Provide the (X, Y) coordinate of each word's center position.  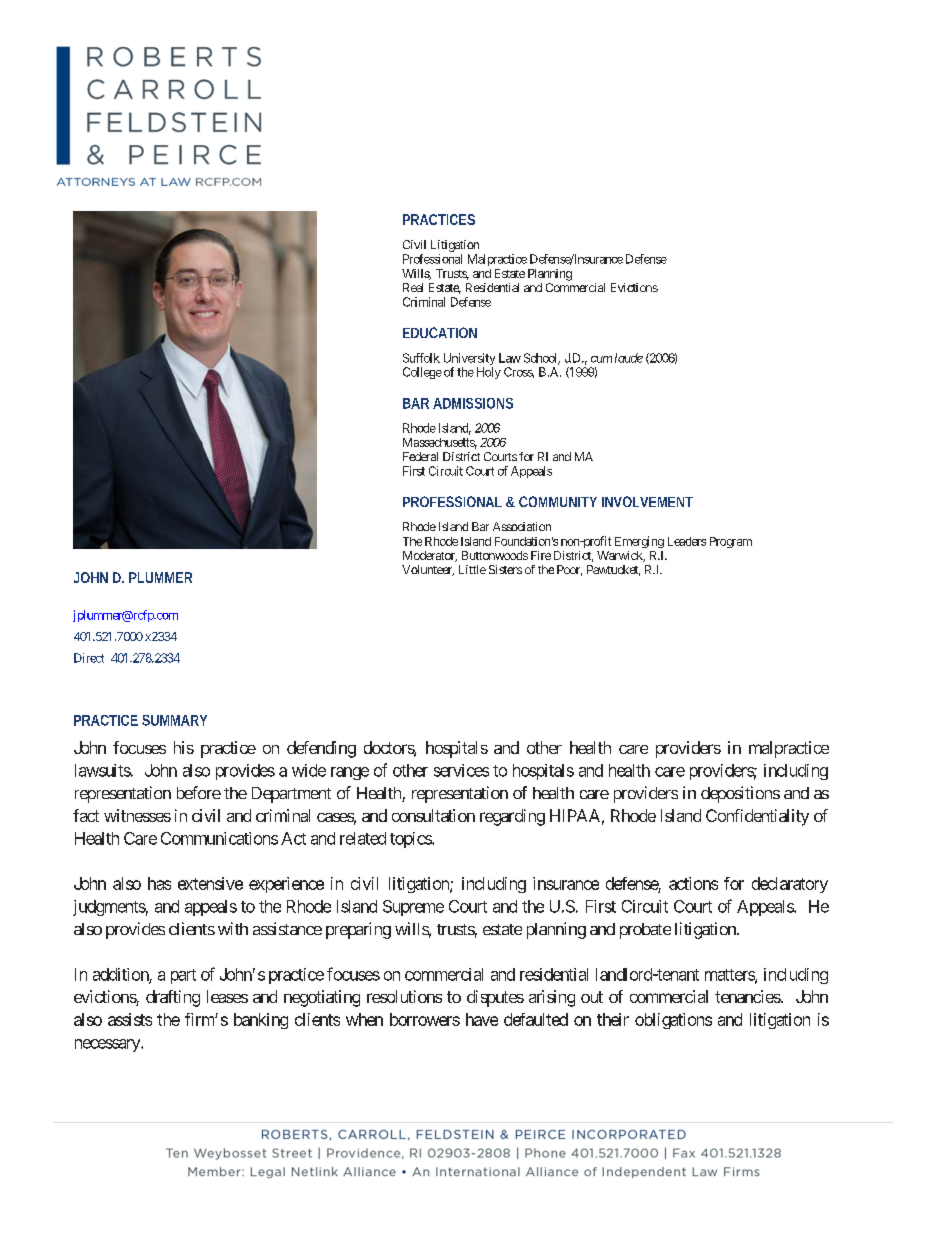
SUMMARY (174, 720)
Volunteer (428, 570)
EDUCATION (440, 332)
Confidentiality (757, 817)
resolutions (404, 996)
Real (413, 287)
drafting (173, 998)
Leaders (687, 541)
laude (629, 358)
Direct (89, 658)
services (461, 770)
